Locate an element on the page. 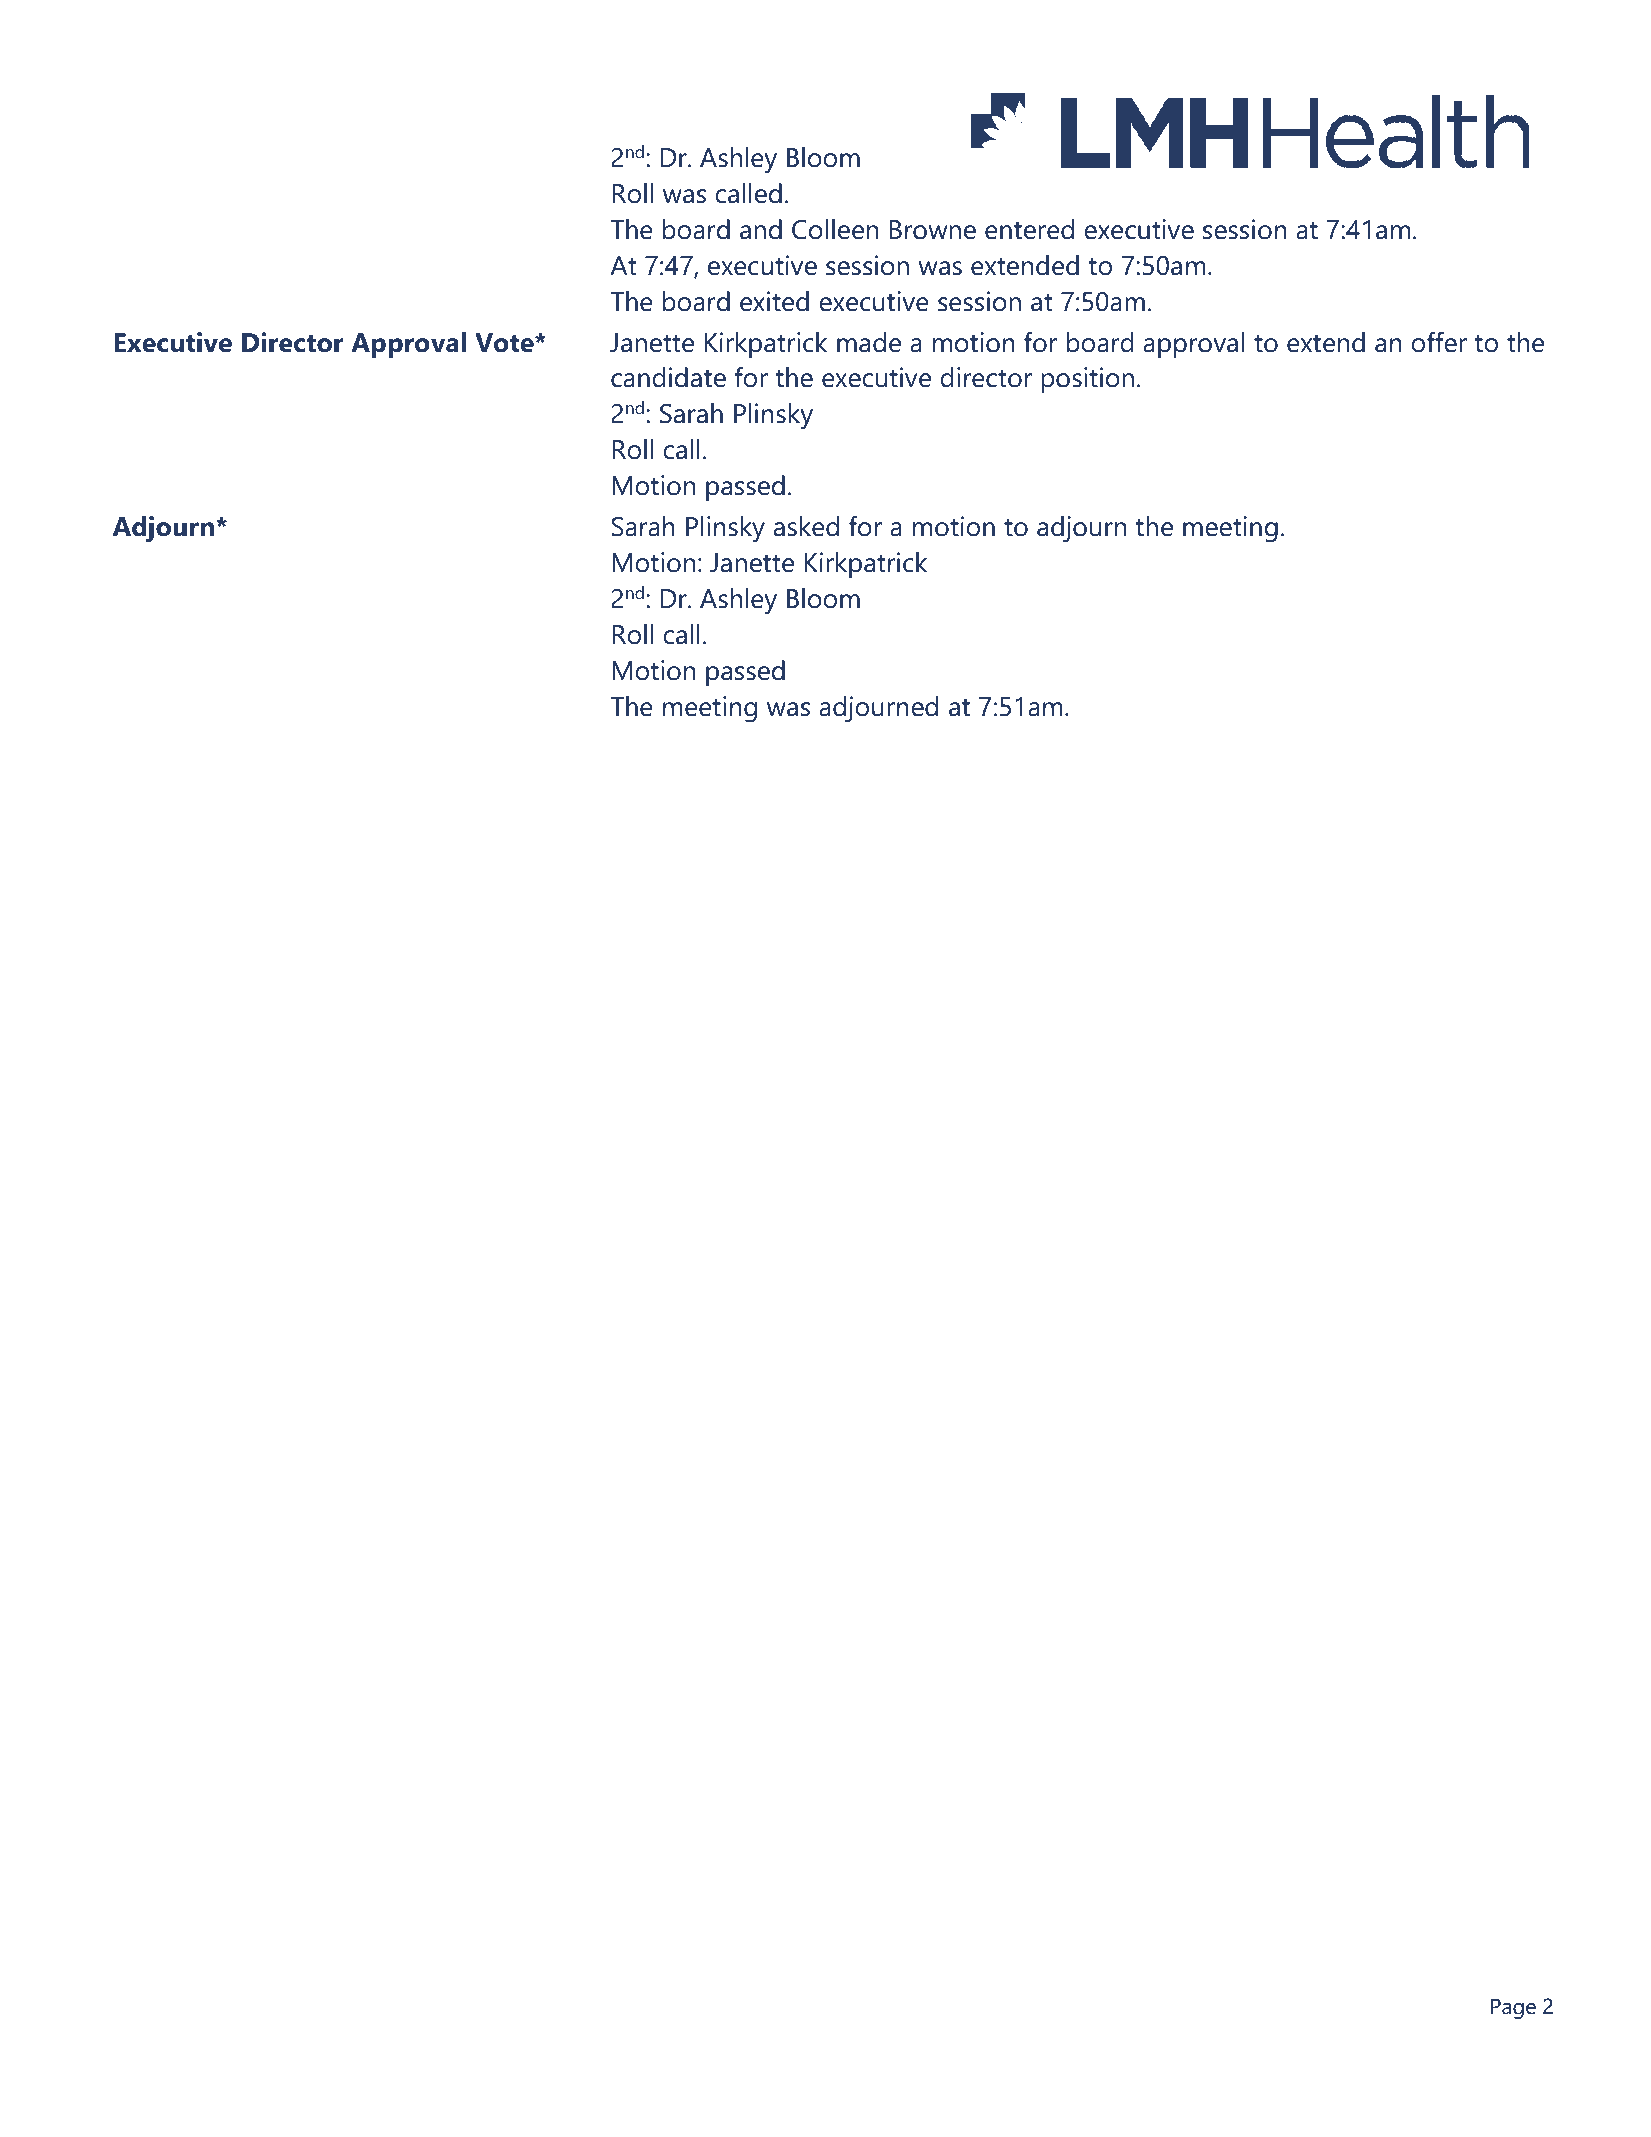 Image resolution: width=1651 pixels, height=2137 pixels. position is located at coordinates (1087, 380).
